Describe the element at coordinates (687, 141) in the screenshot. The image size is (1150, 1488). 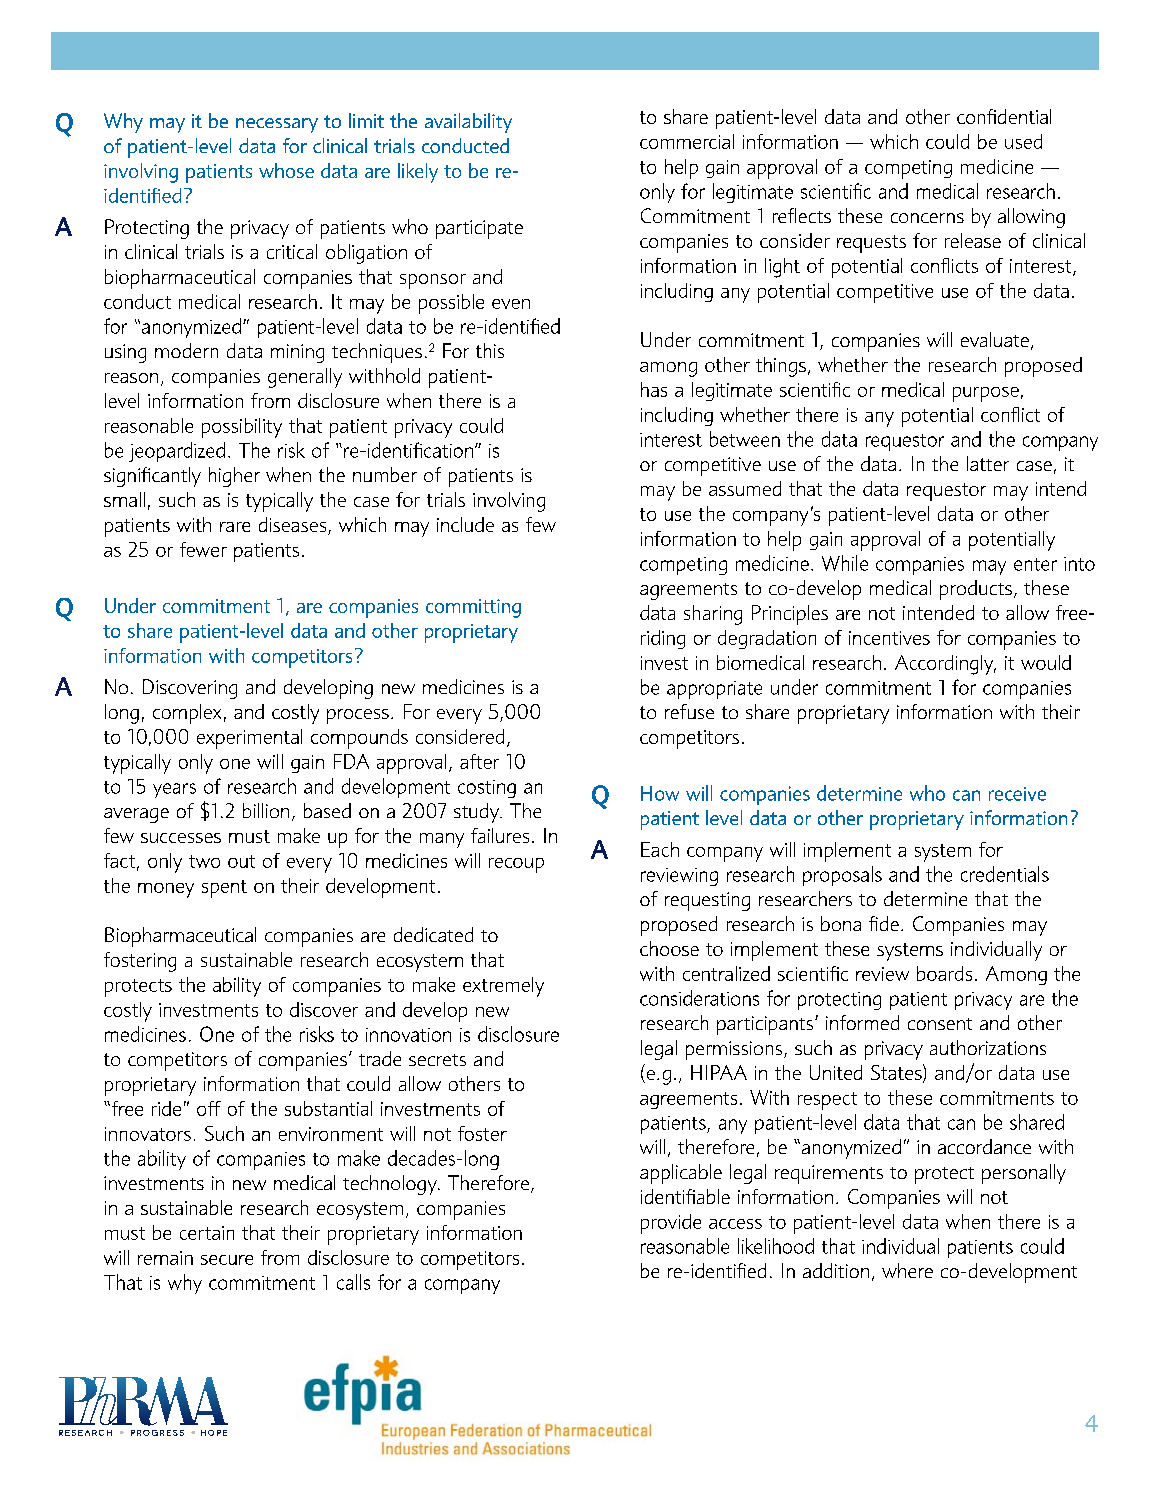
I see `commercial` at that location.
